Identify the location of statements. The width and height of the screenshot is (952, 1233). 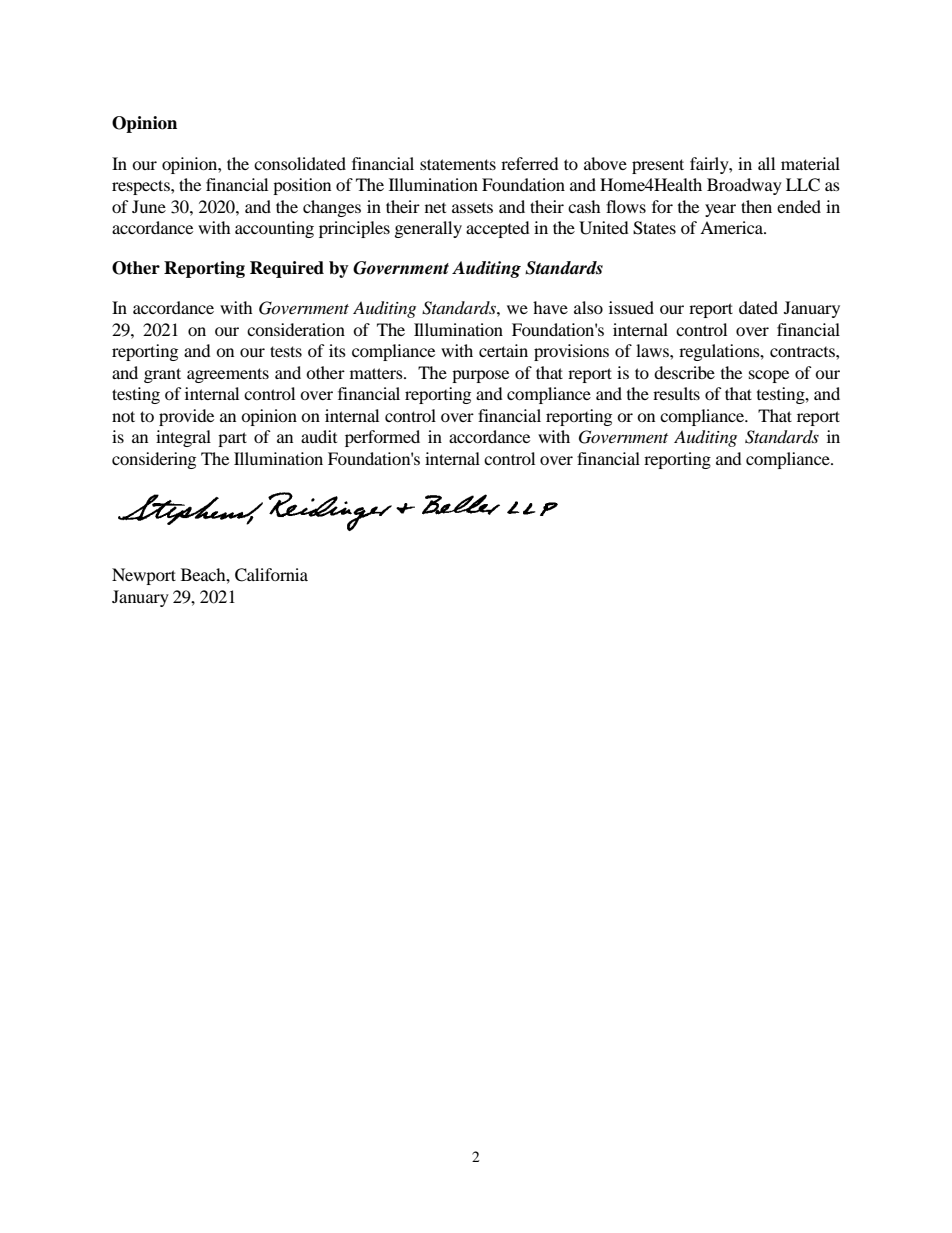
(458, 164).
